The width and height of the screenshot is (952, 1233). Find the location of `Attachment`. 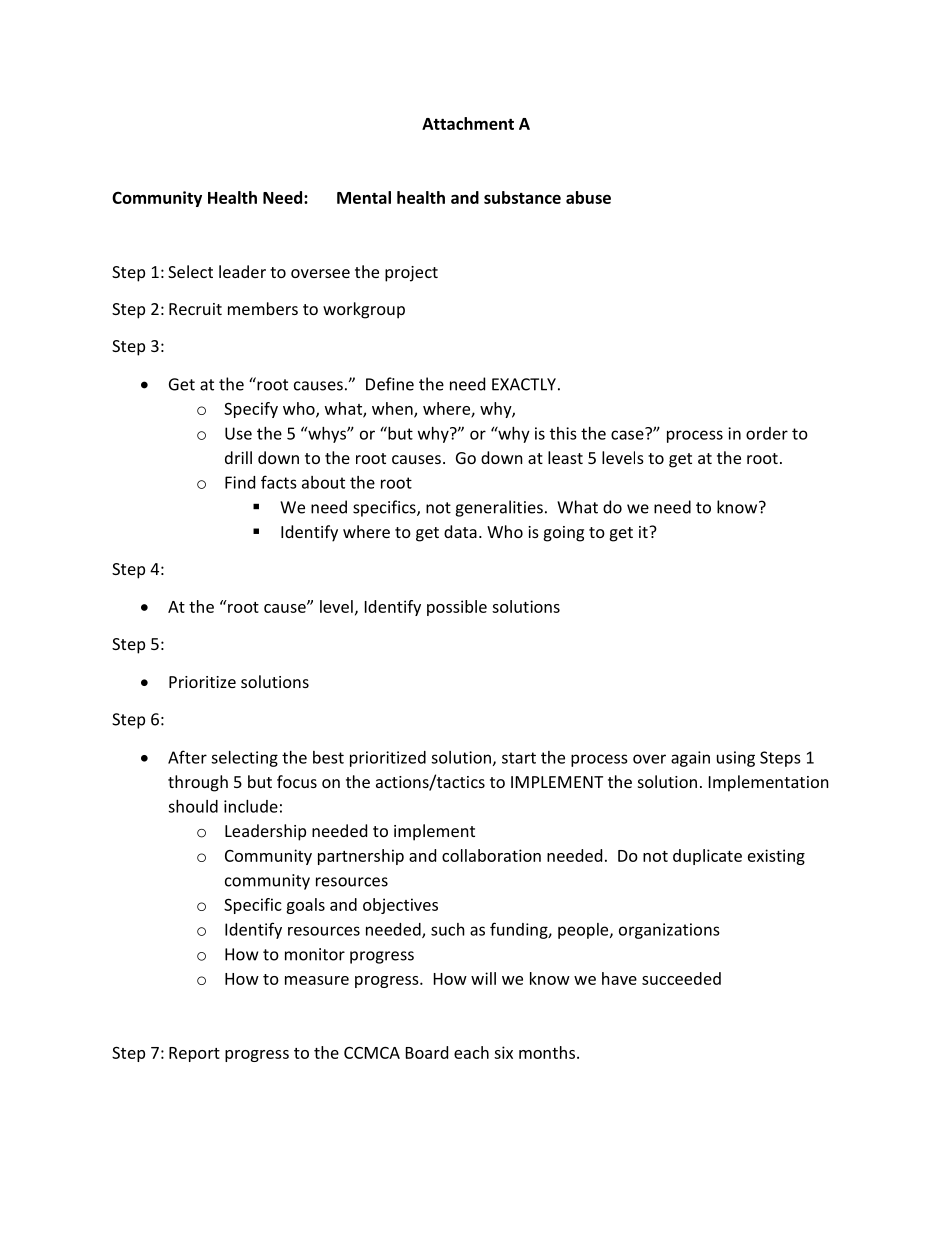

Attachment is located at coordinates (468, 123).
